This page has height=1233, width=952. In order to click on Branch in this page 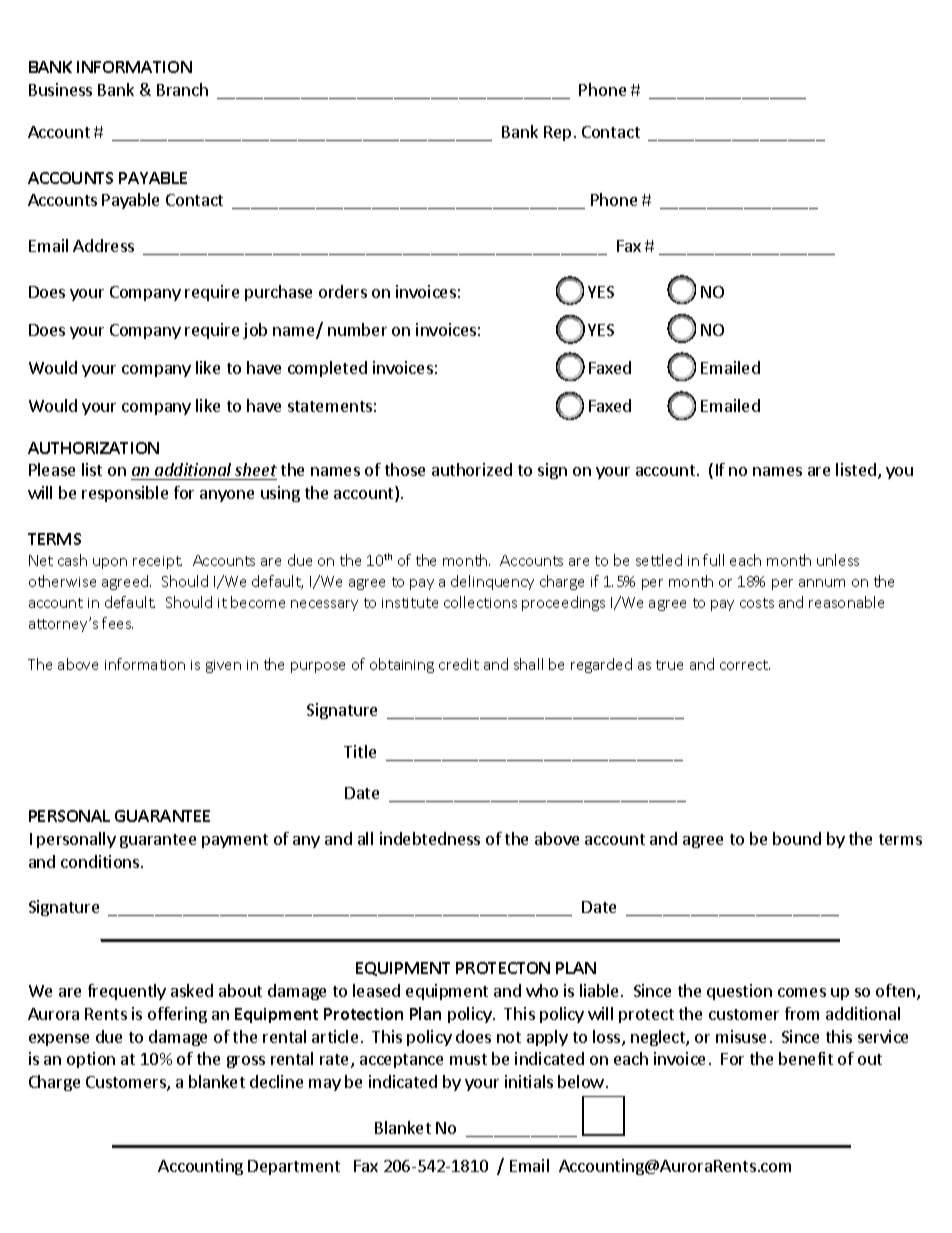, I will do `click(182, 89)`.
